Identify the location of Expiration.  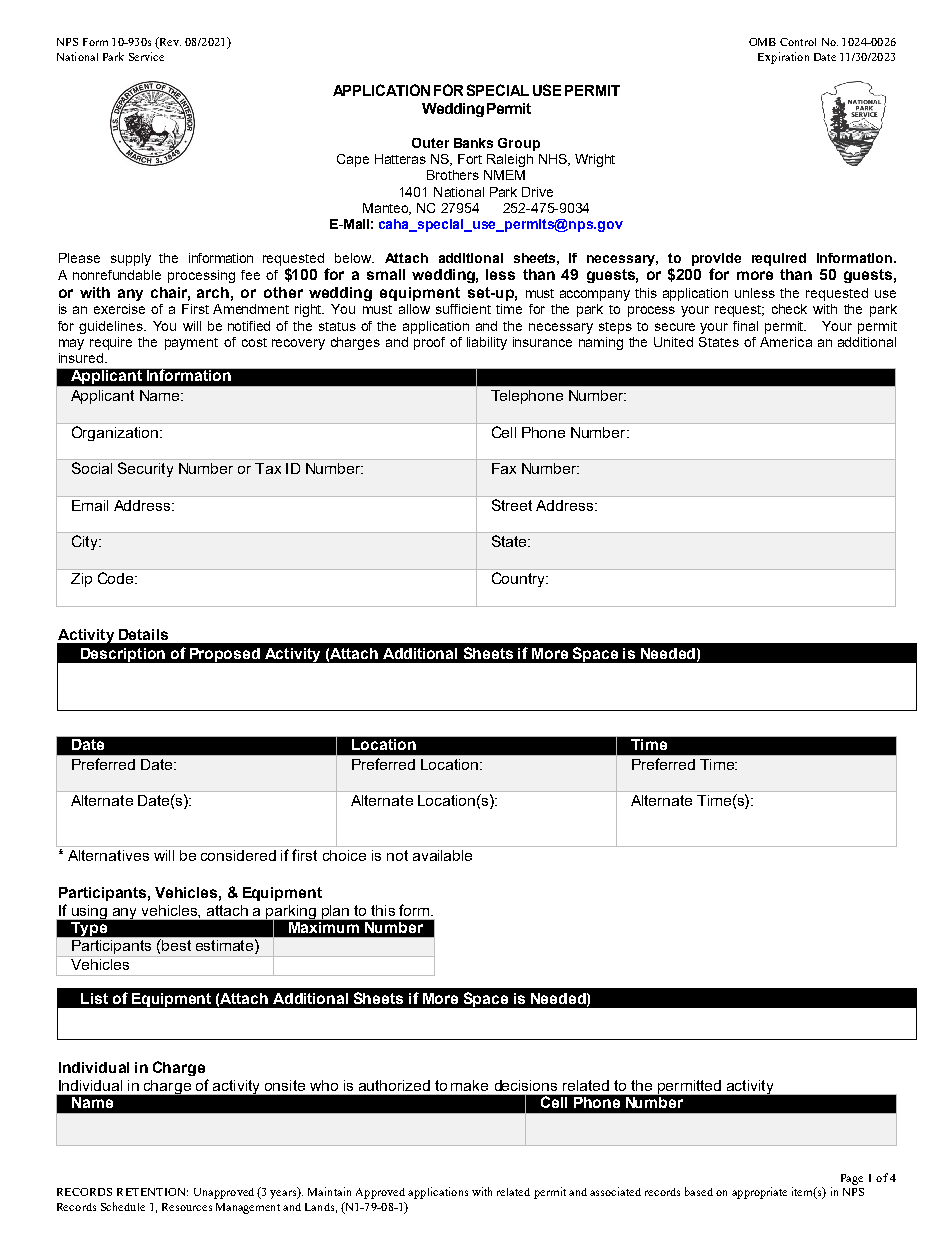
(783, 58).
